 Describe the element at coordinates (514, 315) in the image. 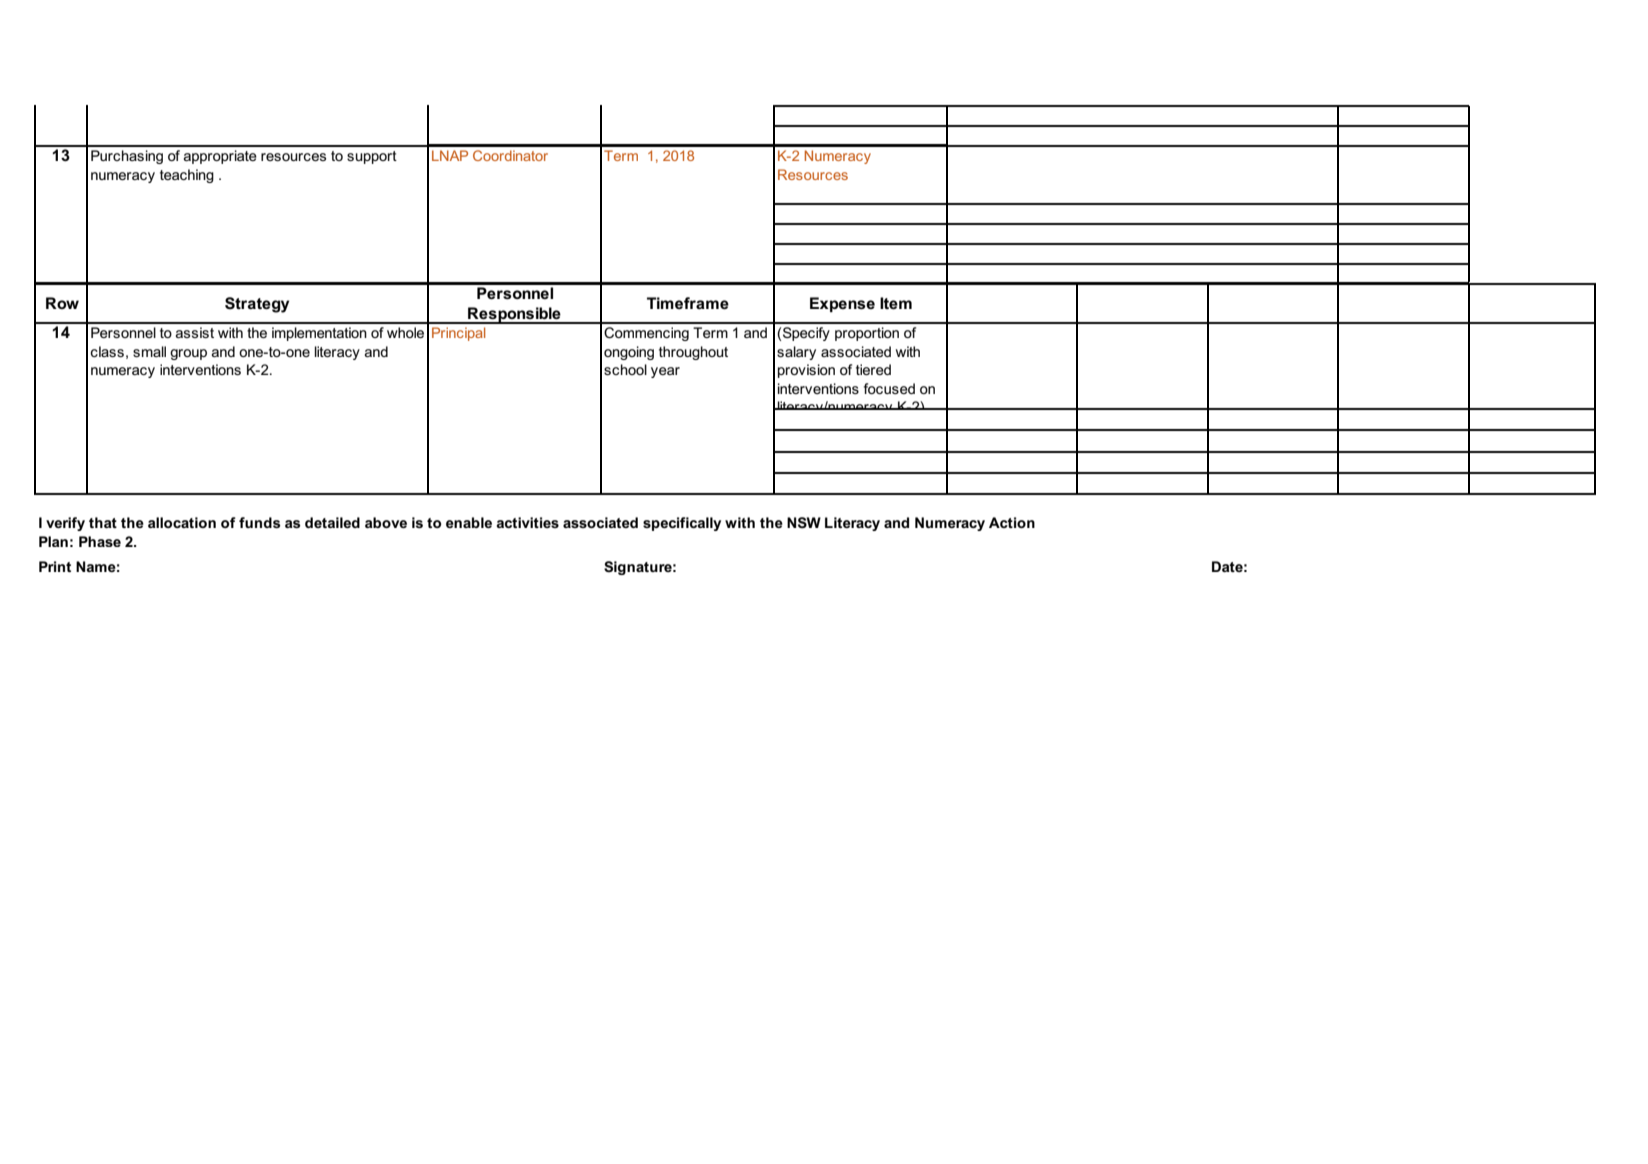

I see `Responsible` at that location.
